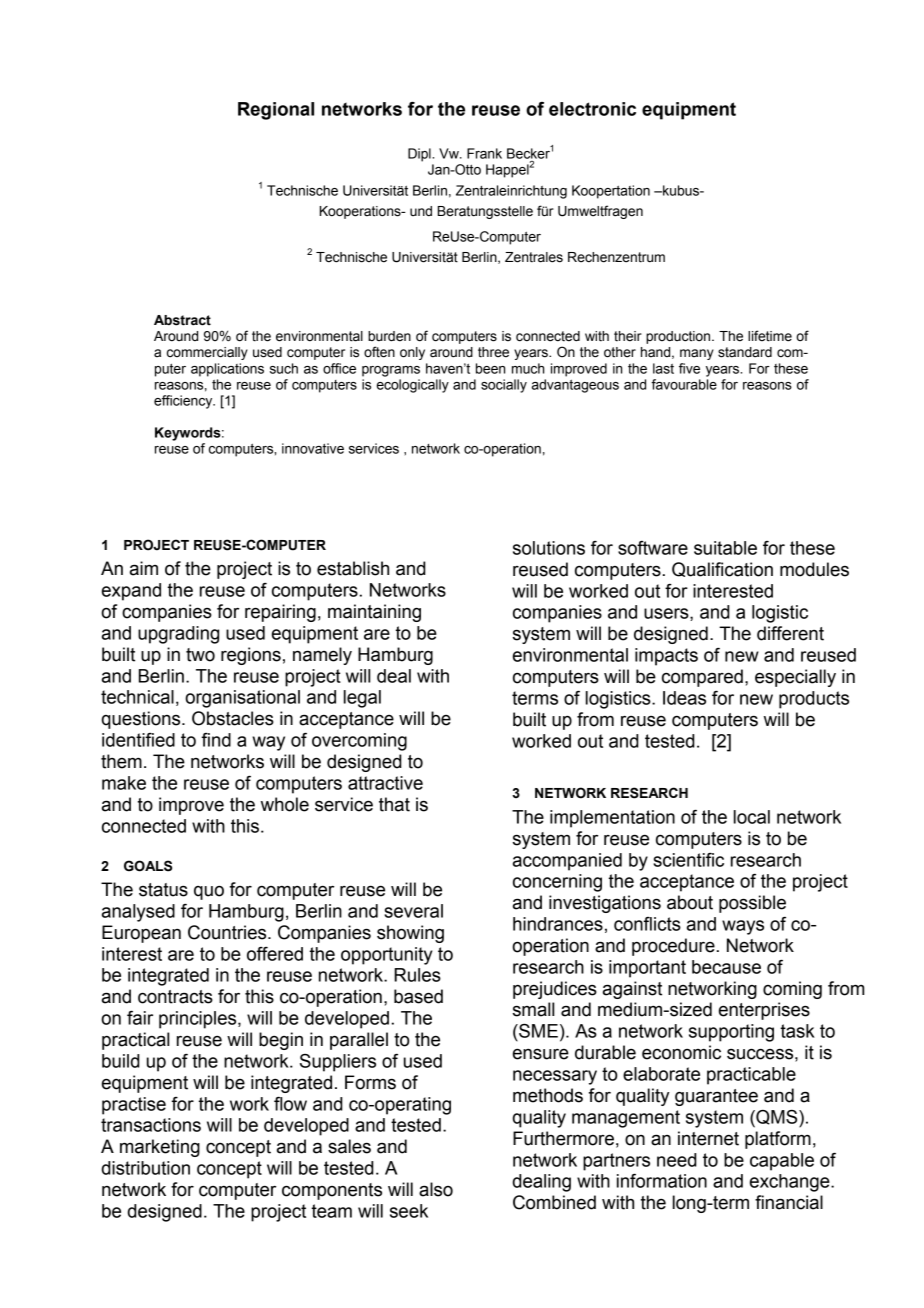 The height and width of the page is (1308, 924). What do you see at coordinates (160, 1148) in the page?
I see `marketing` at bounding box center [160, 1148].
